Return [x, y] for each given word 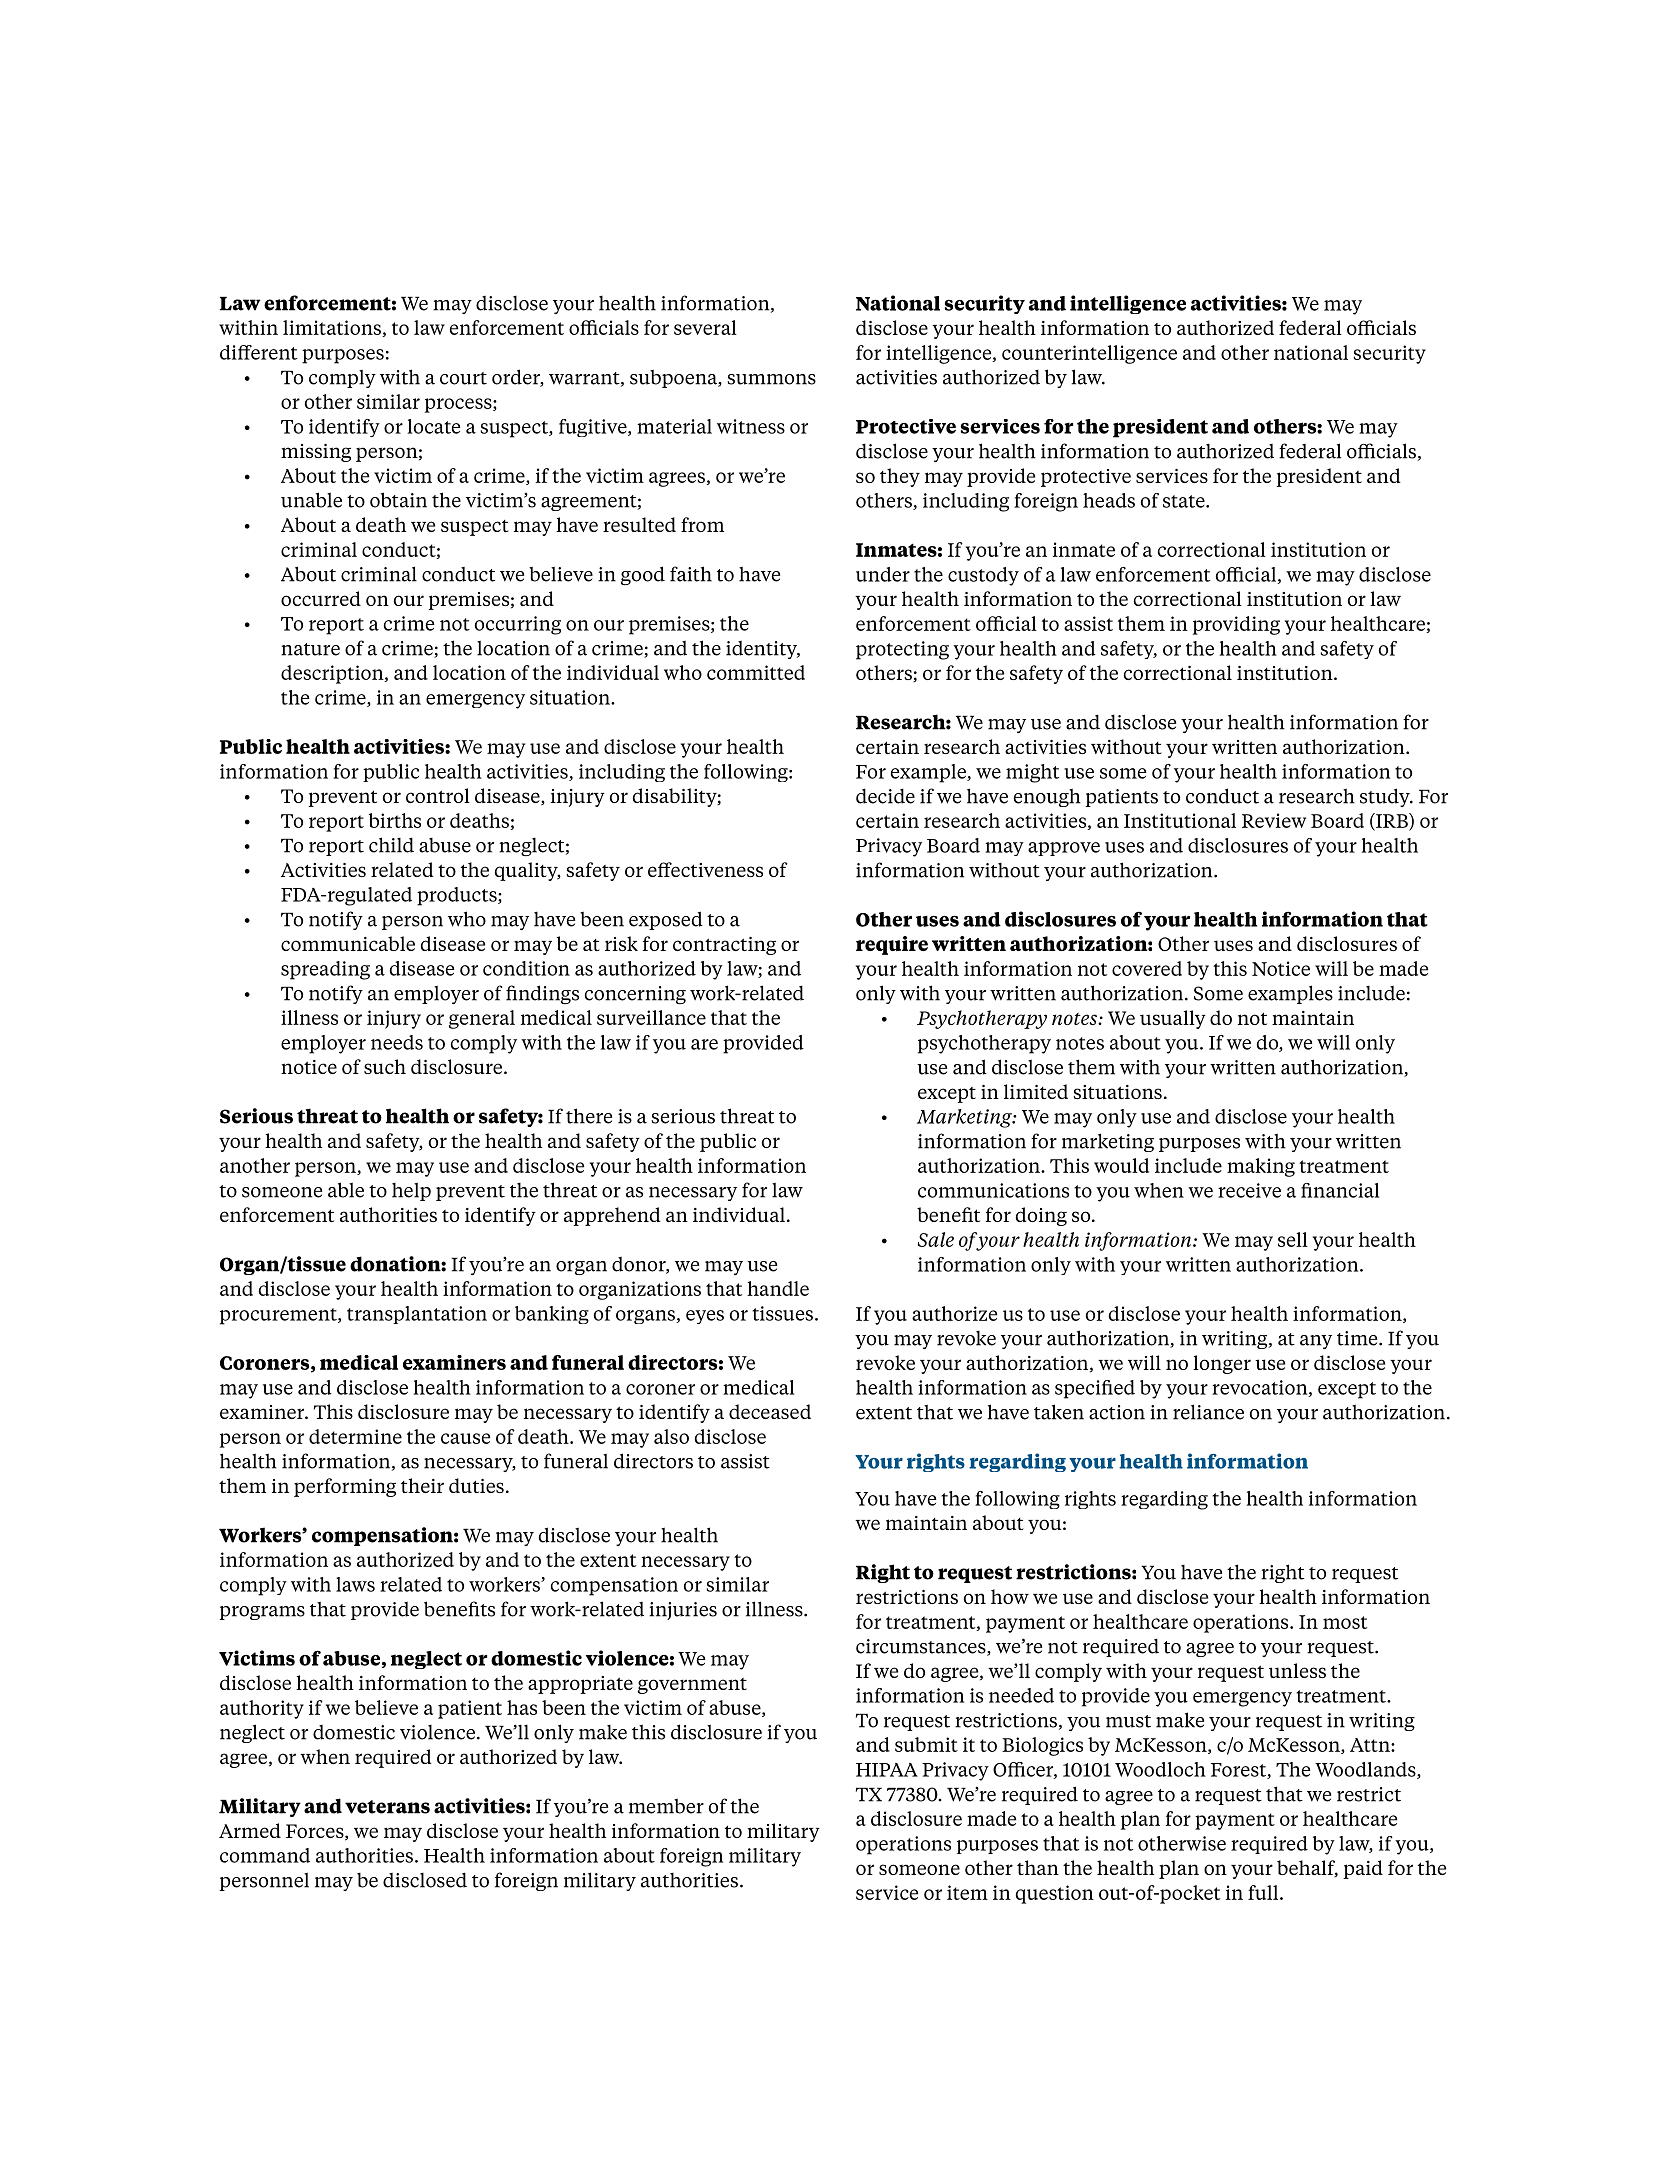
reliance [1208, 1412]
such [385, 1066]
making [1261, 1167]
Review [1274, 820]
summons [771, 379]
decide [885, 796]
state [1185, 501]
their [422, 1485]
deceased [770, 1411]
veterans [387, 1807]
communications [993, 1190]
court [463, 378]
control [438, 795]
